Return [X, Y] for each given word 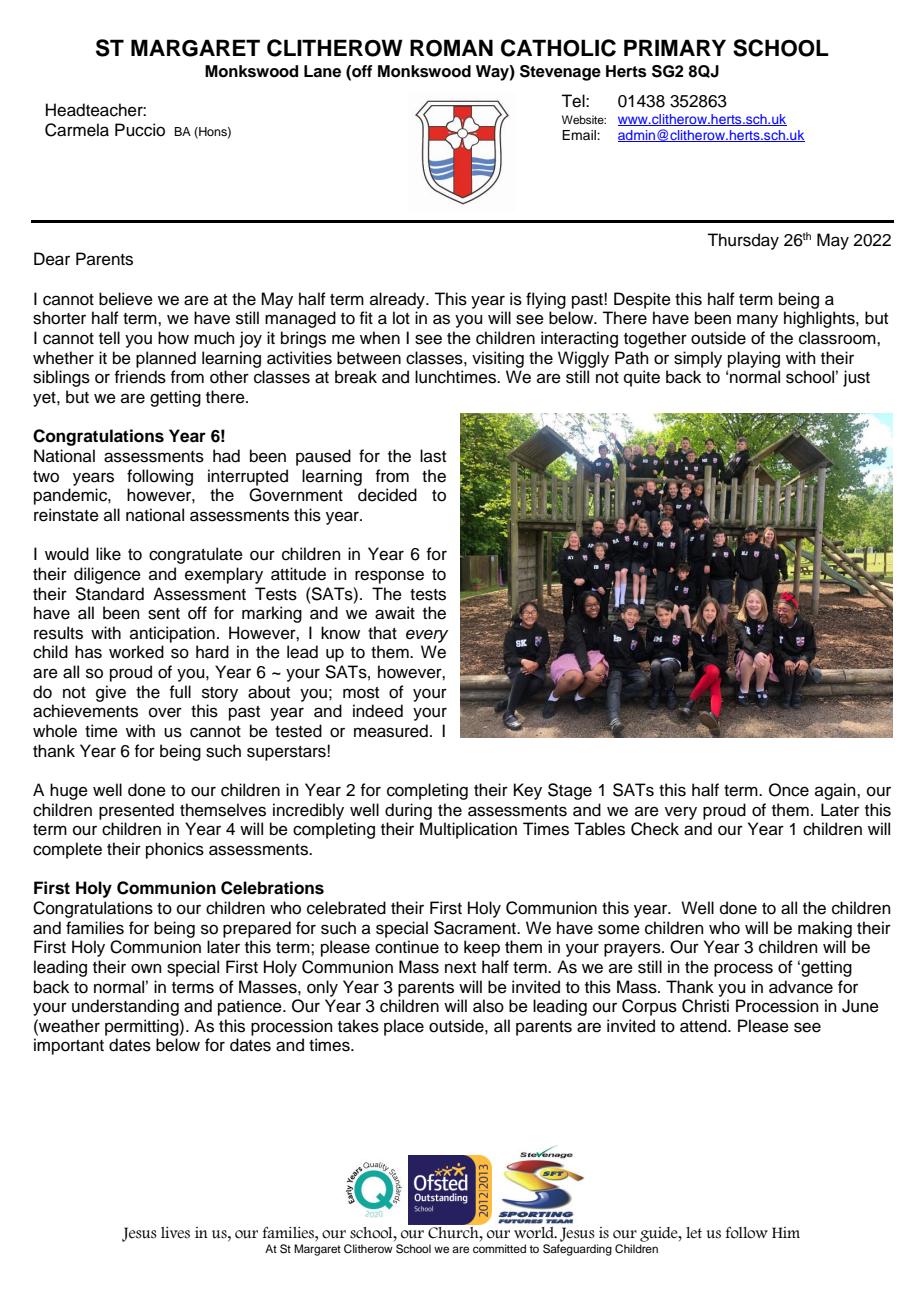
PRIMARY [675, 47]
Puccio [140, 130]
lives [175, 1233]
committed [499, 1248]
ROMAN [451, 48]
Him [786, 1232]
